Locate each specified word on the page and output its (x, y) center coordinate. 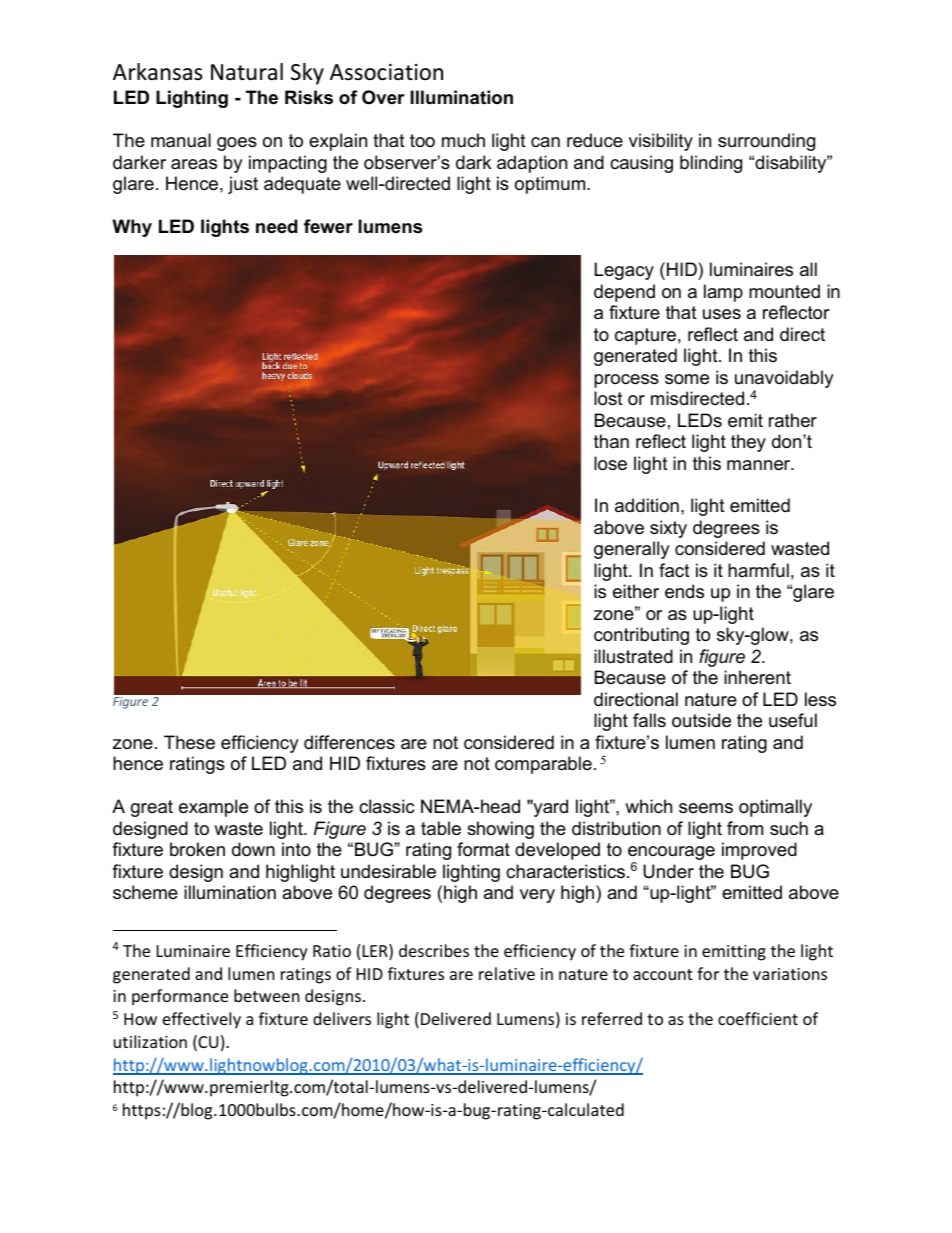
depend (624, 293)
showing (500, 830)
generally (632, 550)
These (189, 742)
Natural (247, 72)
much (463, 140)
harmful (758, 570)
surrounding (766, 142)
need (277, 226)
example (213, 808)
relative (507, 973)
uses (722, 314)
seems (706, 808)
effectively (202, 1020)
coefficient (758, 1018)
